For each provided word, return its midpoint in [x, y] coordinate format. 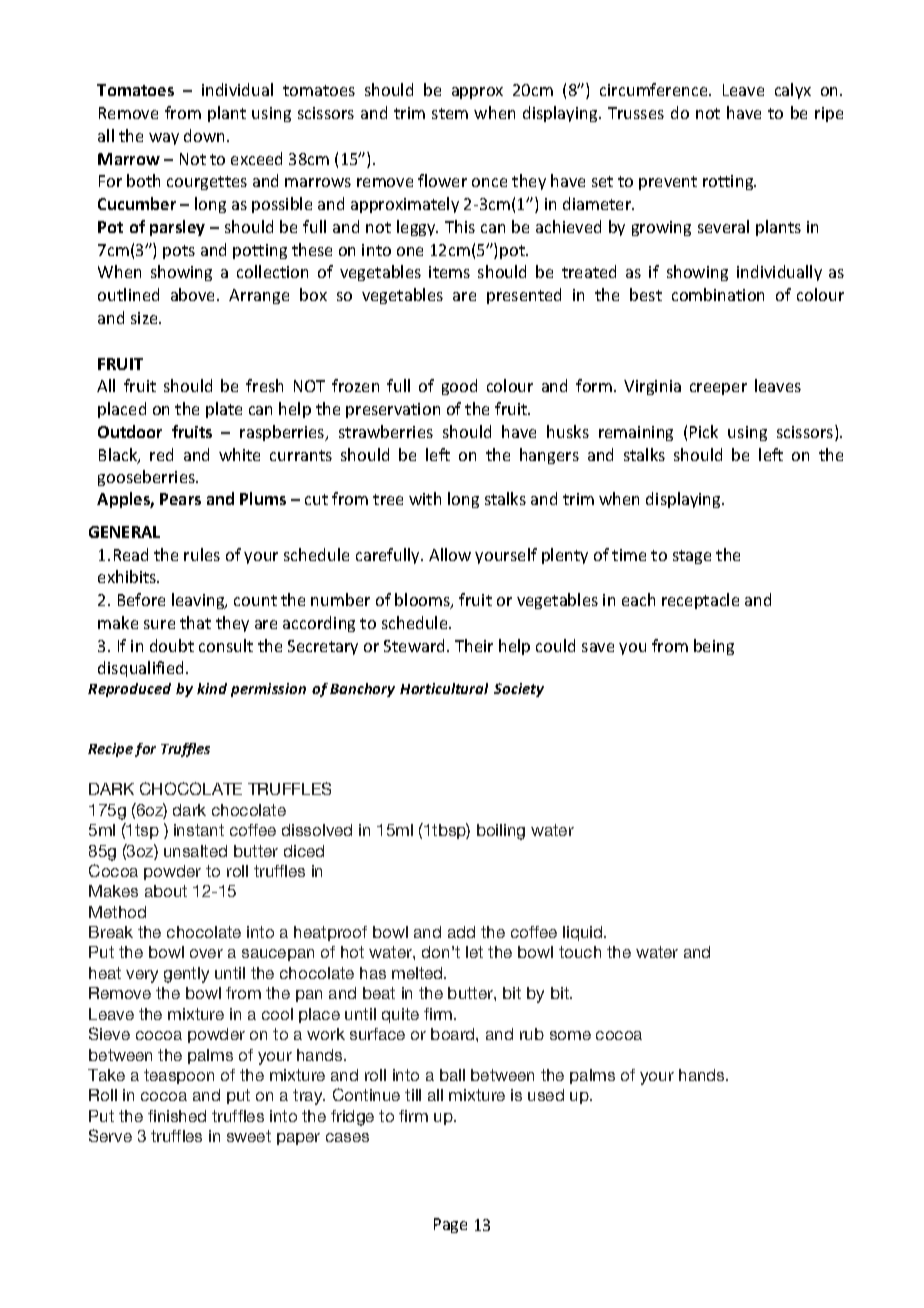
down [206, 135]
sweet [249, 1136]
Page [450, 1225]
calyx [793, 91]
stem [450, 113]
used [546, 1095]
